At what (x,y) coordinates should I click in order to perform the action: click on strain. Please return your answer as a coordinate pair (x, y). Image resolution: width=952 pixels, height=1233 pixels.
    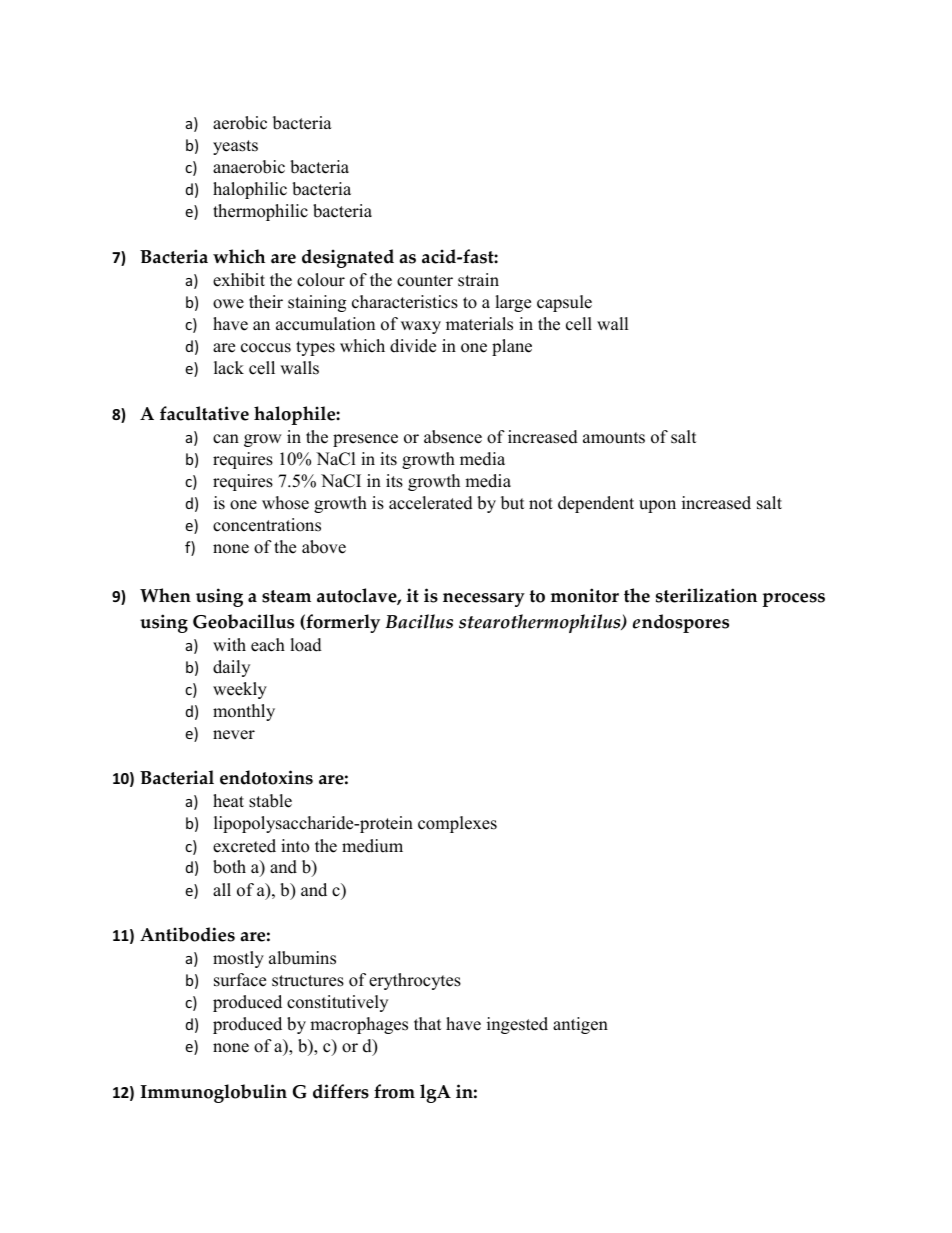
    Looking at the image, I should click on (478, 280).
